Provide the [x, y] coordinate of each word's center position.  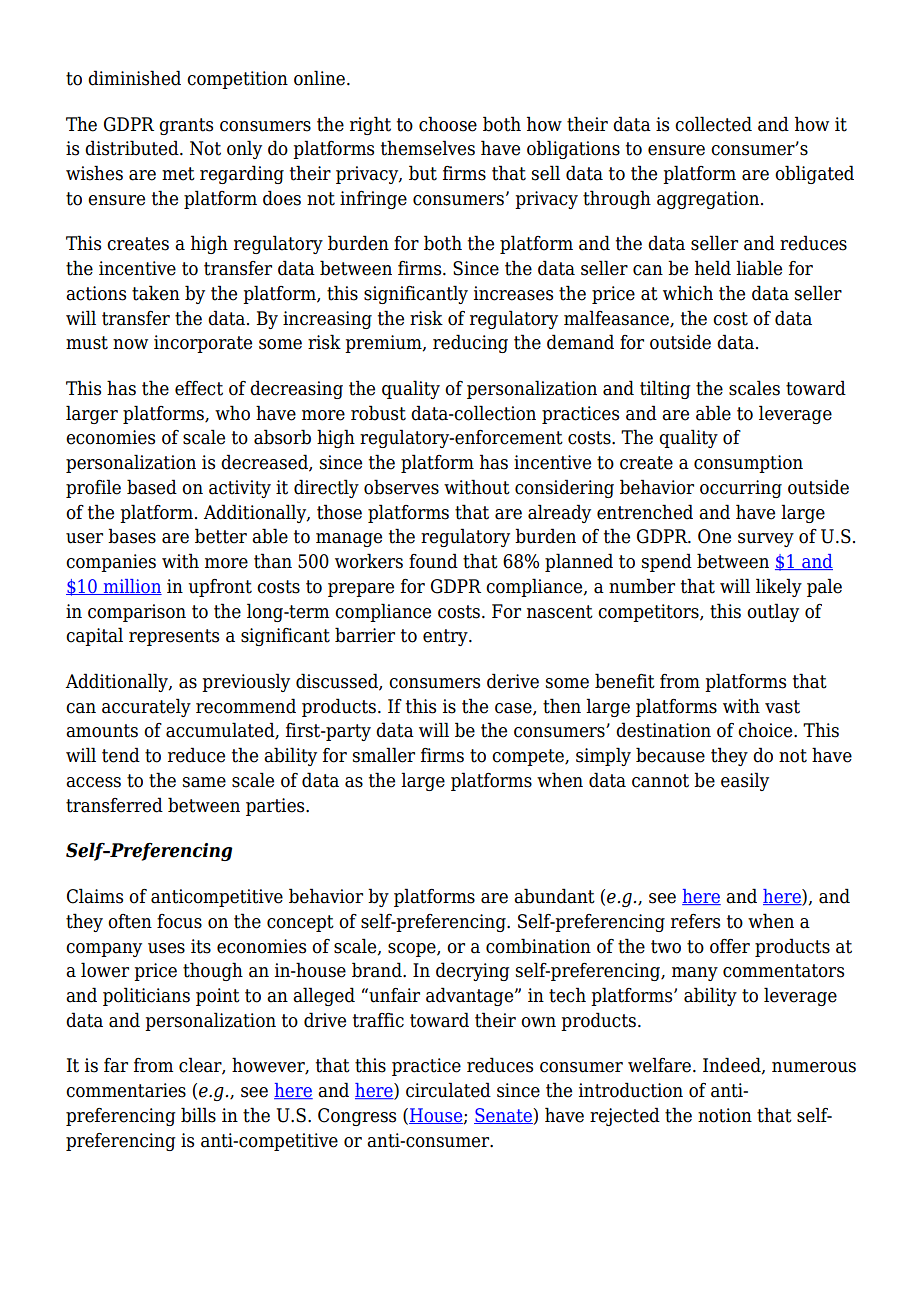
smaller [384, 755]
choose [448, 124]
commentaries [126, 1090]
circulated [448, 1090]
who [232, 413]
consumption [748, 464]
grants [186, 126]
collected [713, 124]
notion [725, 1115]
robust [378, 413]
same [204, 782]
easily [745, 781]
